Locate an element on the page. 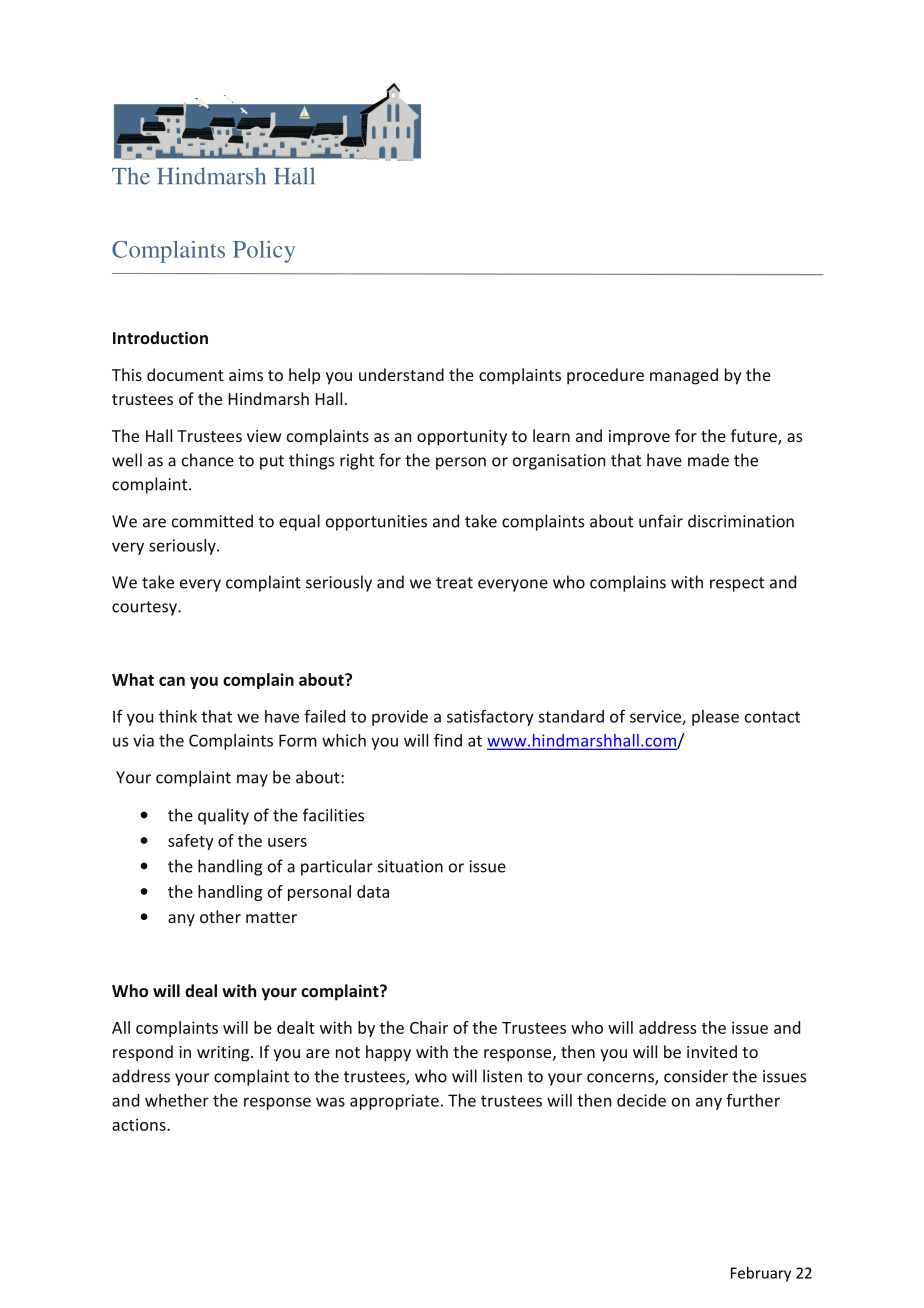 This page has width=924, height=1308. please is located at coordinates (715, 718).
